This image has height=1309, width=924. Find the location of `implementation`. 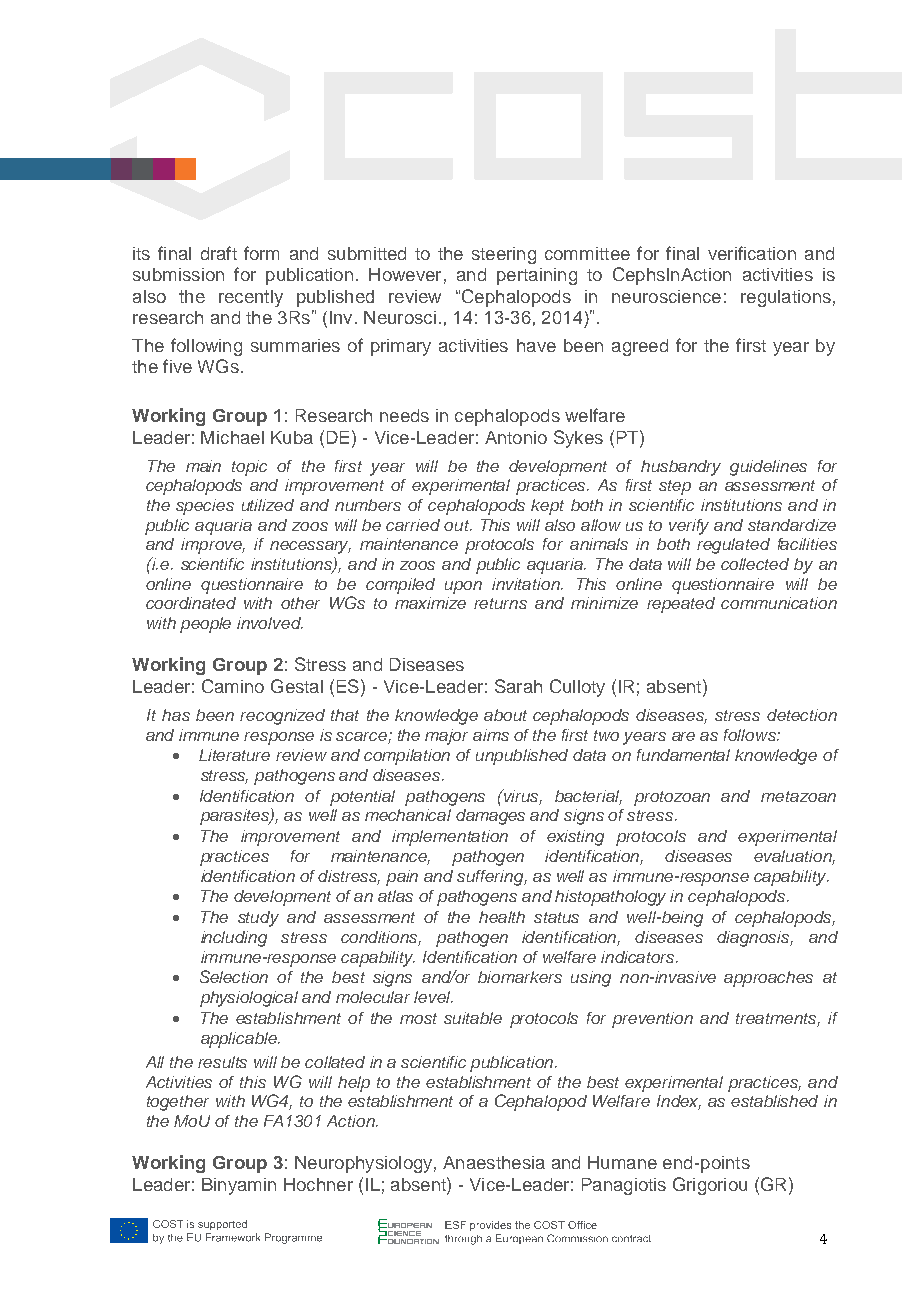

implementation is located at coordinates (450, 838).
